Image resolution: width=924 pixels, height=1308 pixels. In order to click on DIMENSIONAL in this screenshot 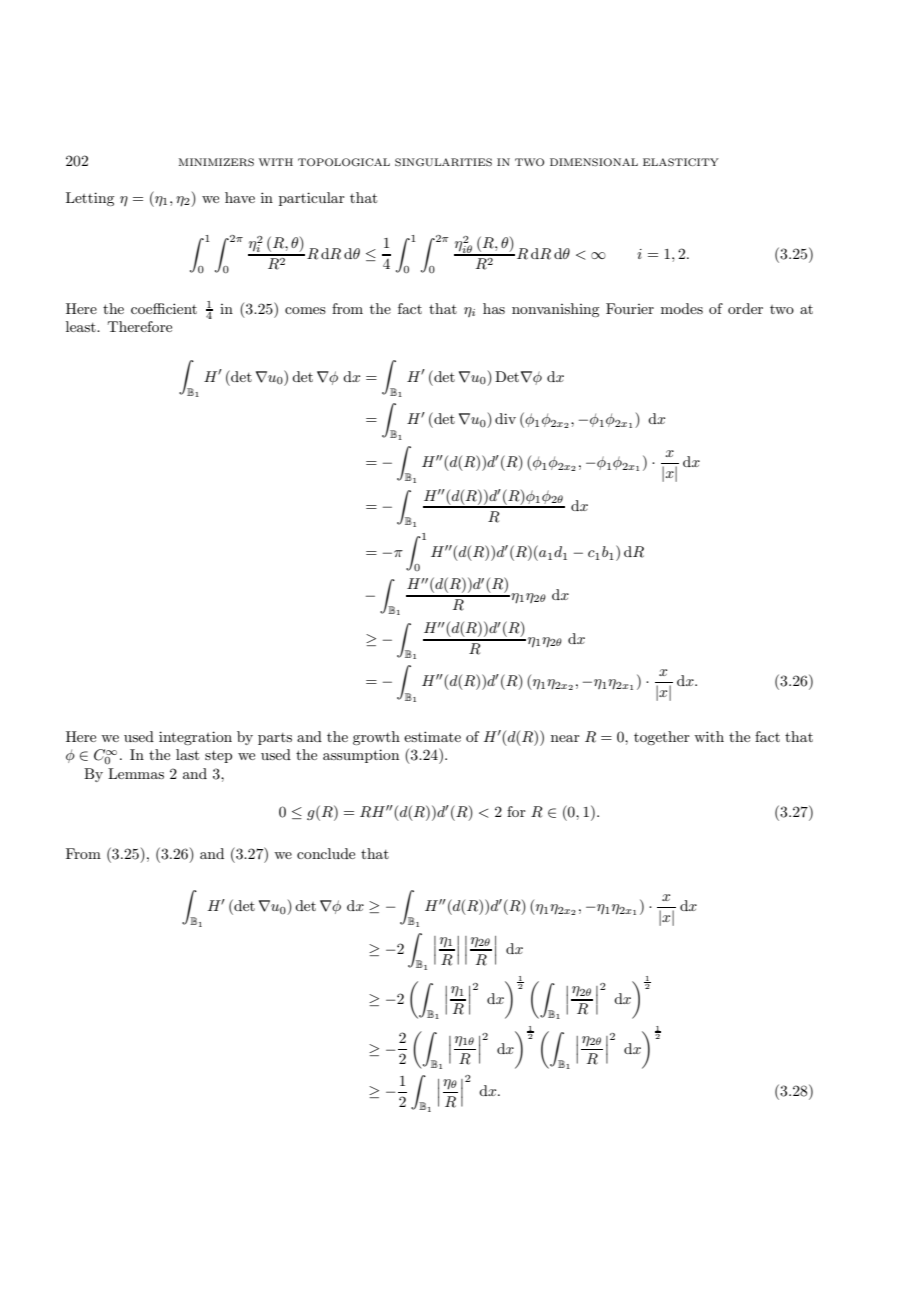, I will do `click(594, 162)`.
